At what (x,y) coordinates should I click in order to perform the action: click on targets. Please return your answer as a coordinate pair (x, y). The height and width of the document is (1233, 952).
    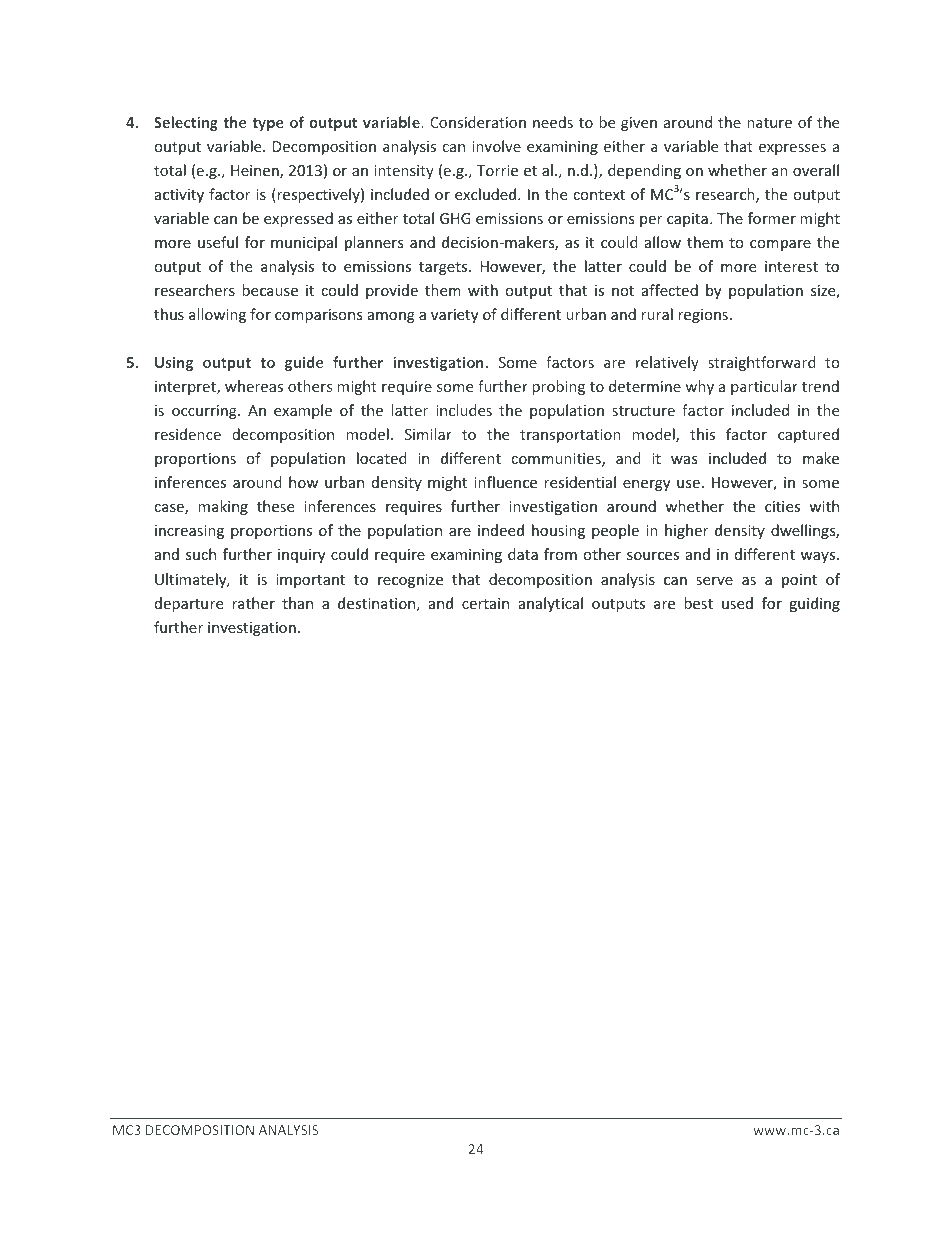
    Looking at the image, I should click on (444, 268).
